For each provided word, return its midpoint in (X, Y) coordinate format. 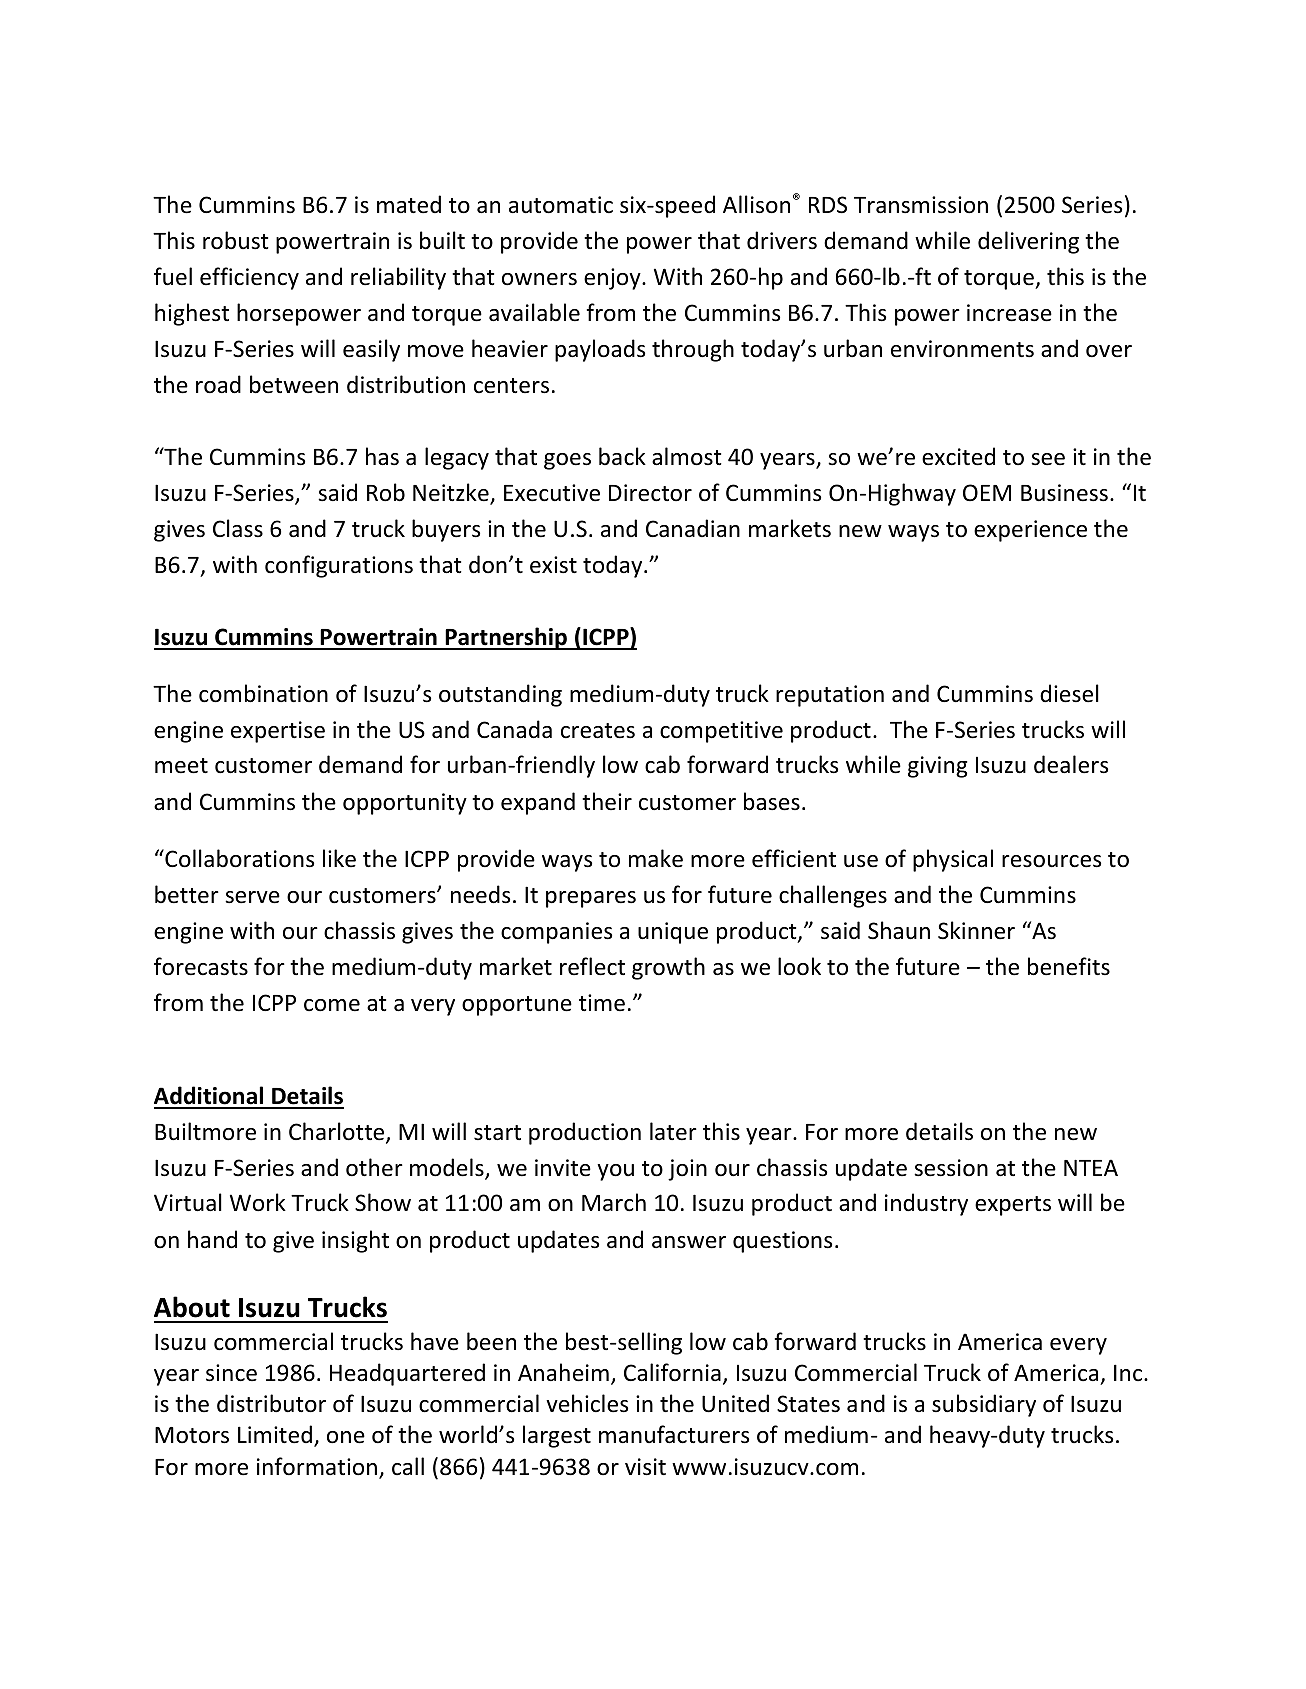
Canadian (693, 528)
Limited (275, 1434)
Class (238, 528)
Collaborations (238, 858)
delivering (1028, 242)
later (673, 1131)
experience (1030, 531)
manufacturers (674, 1434)
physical (953, 860)
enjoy (613, 279)
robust (236, 240)
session (951, 1168)
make (656, 858)
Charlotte (338, 1132)
